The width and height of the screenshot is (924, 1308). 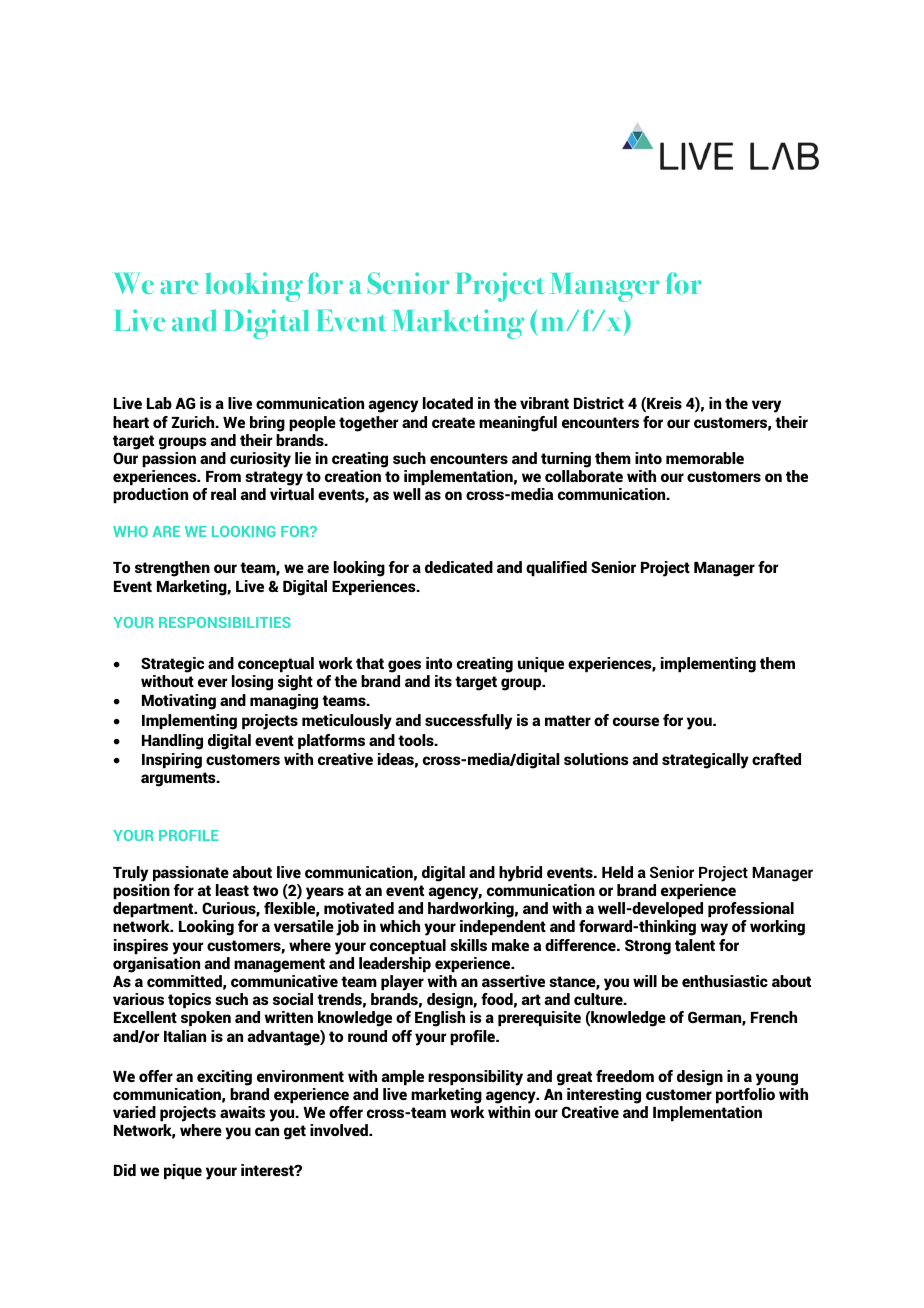 What do you see at coordinates (340, 1130) in the screenshot?
I see `involved` at bounding box center [340, 1130].
